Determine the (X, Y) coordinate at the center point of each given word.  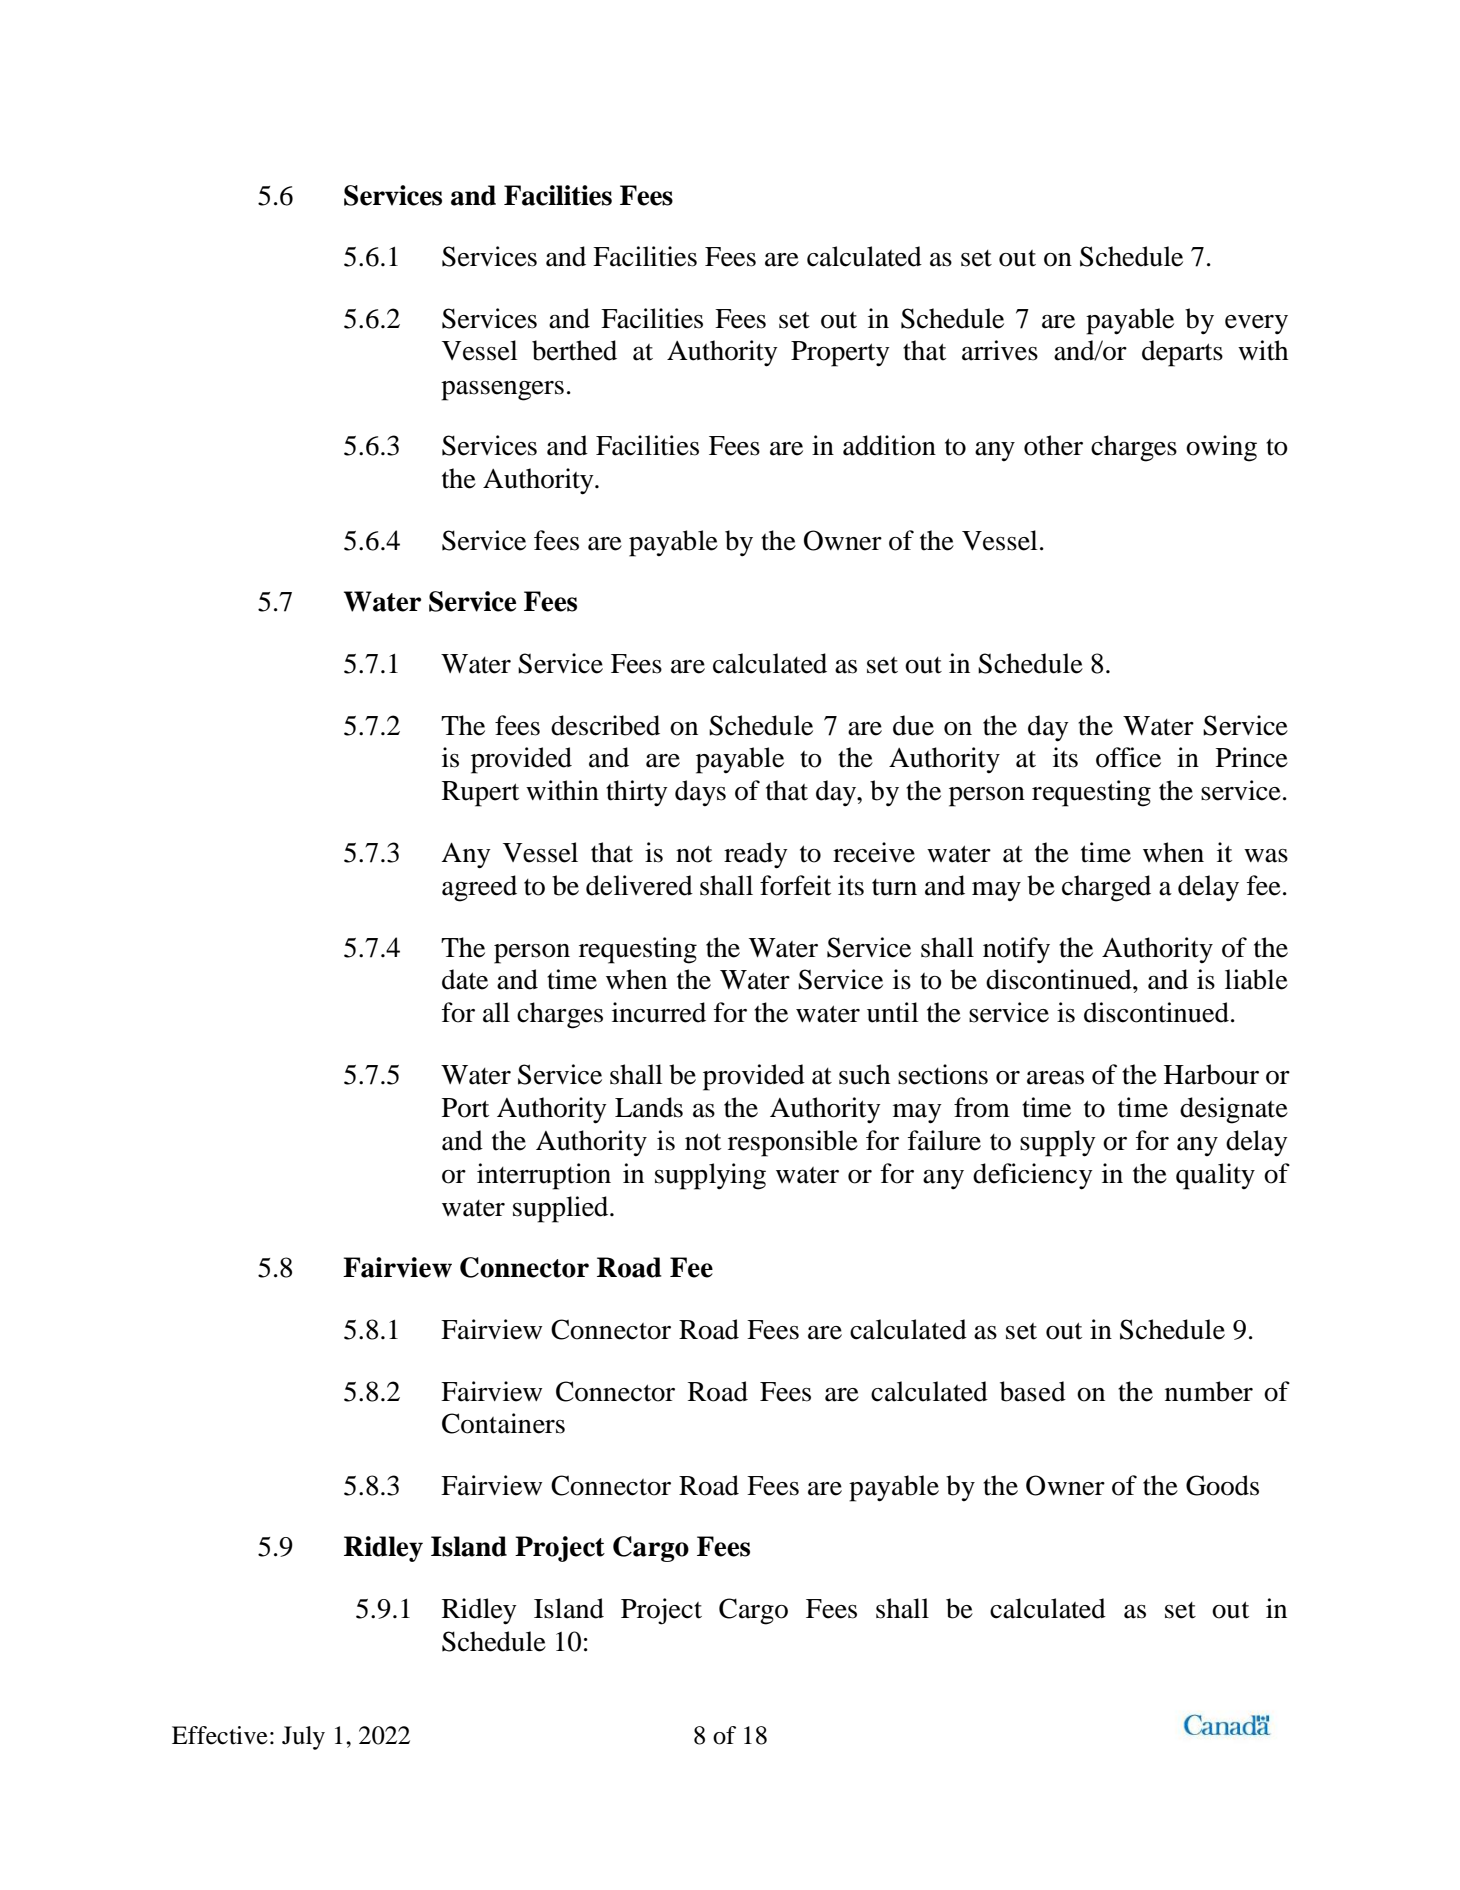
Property (840, 354)
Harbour (1211, 1074)
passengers (502, 391)
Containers (503, 1423)
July (303, 1738)
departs (1182, 353)
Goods (1222, 1485)
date (465, 979)
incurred (659, 1012)
